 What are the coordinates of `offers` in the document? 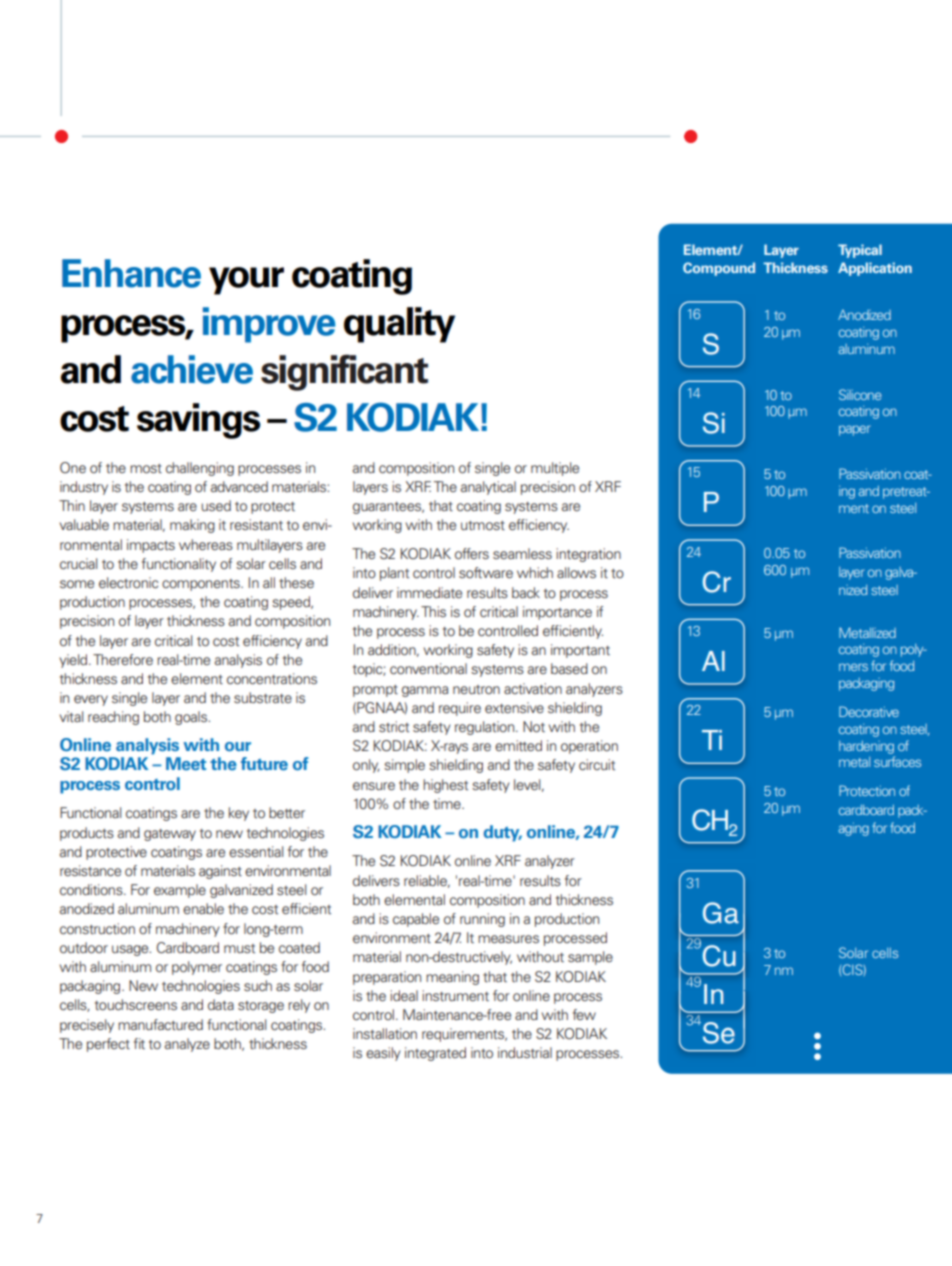 It's located at (472, 553).
